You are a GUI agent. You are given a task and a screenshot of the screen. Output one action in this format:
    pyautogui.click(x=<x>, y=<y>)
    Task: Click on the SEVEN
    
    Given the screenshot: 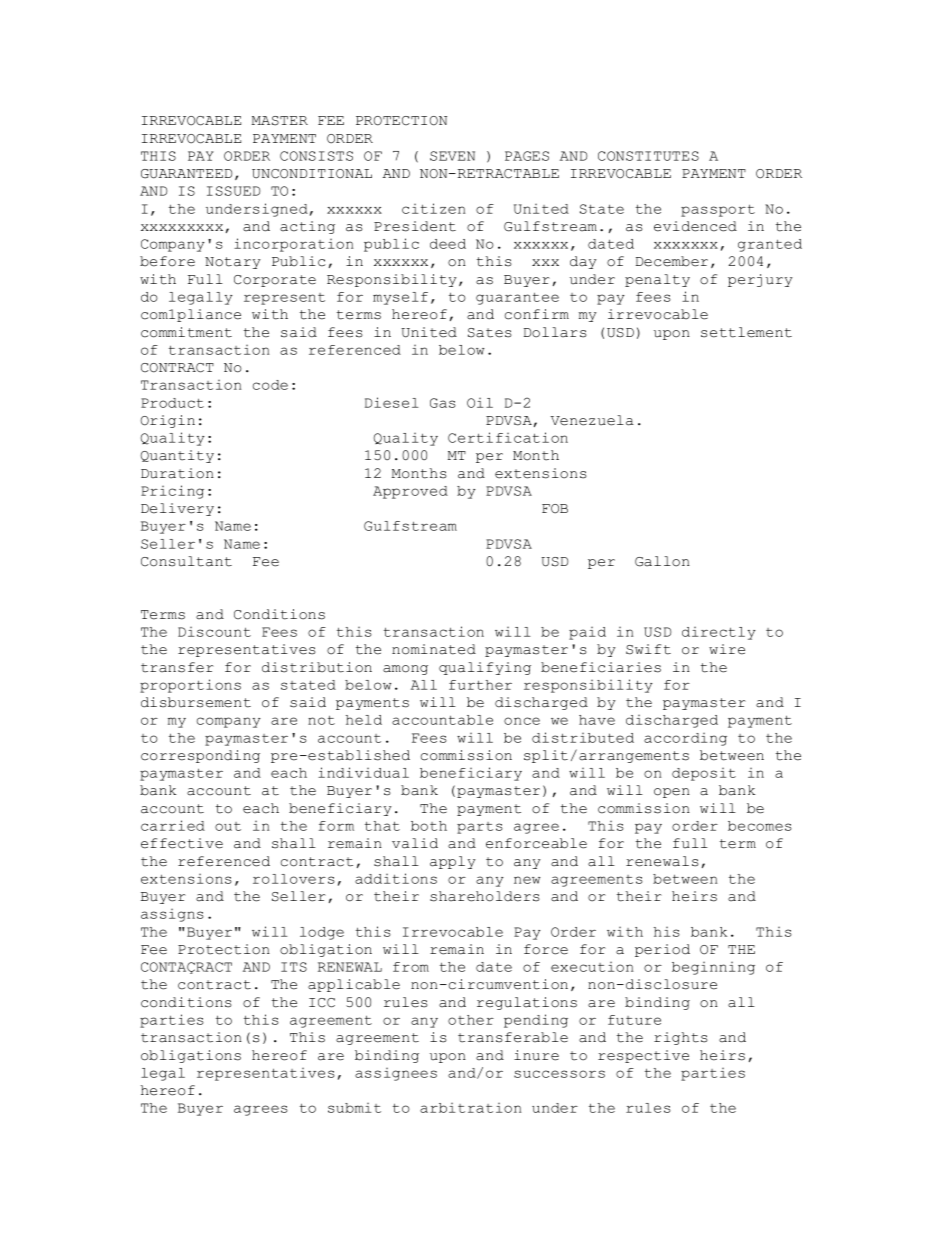 What is the action you would take?
    pyautogui.click(x=452, y=156)
